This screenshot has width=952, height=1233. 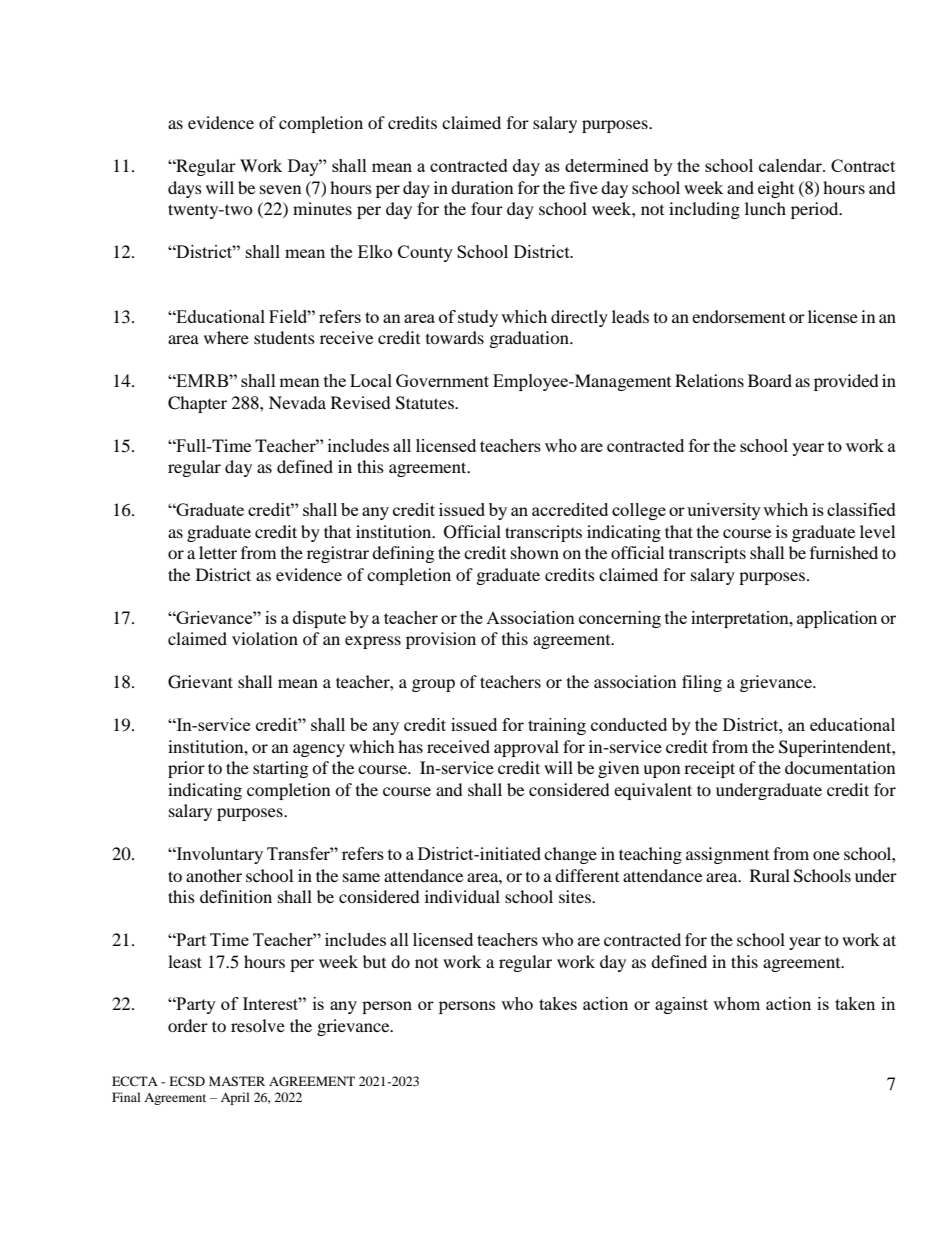 I want to click on prior, so click(x=186, y=769).
